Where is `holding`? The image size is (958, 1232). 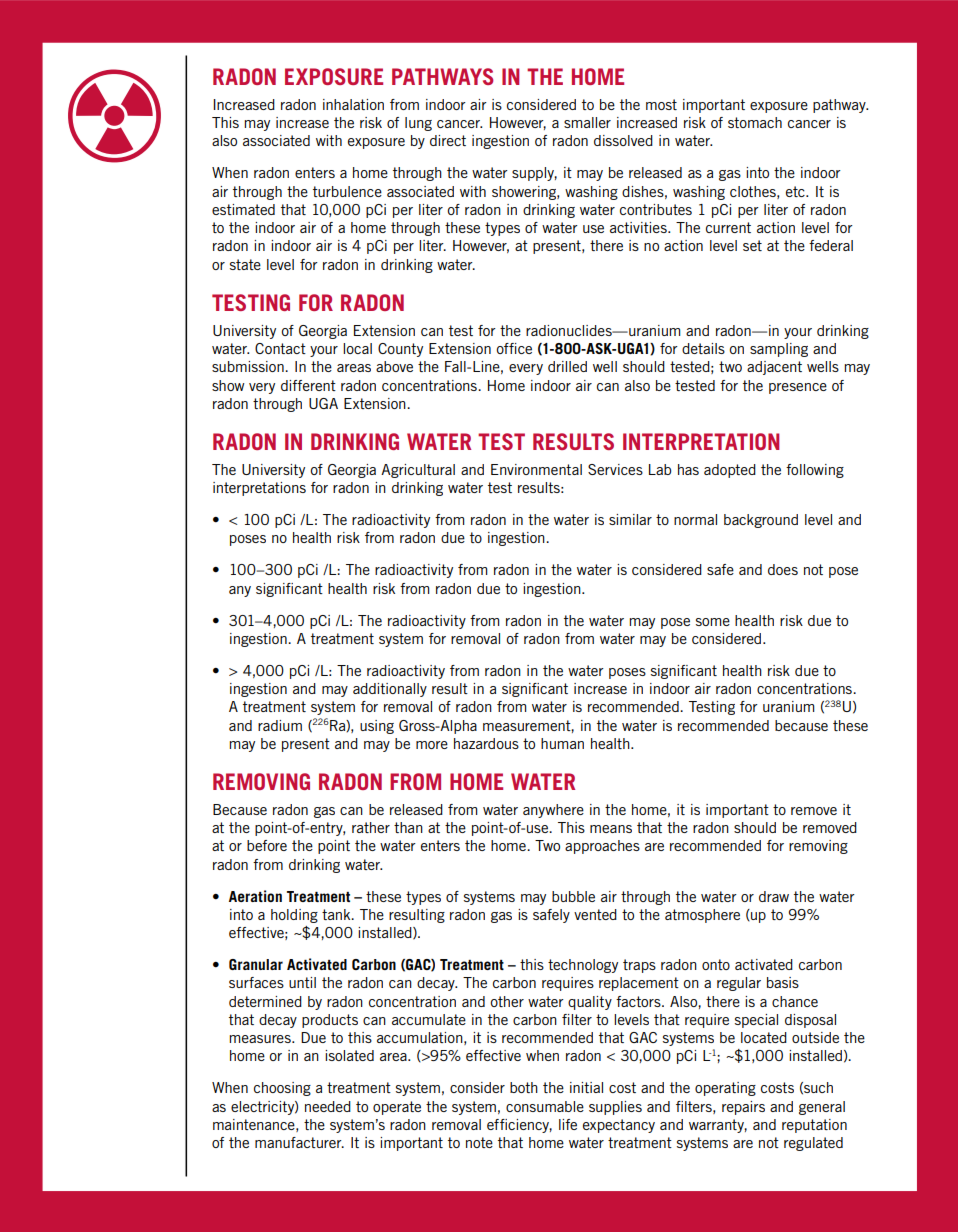
holding is located at coordinates (294, 916).
